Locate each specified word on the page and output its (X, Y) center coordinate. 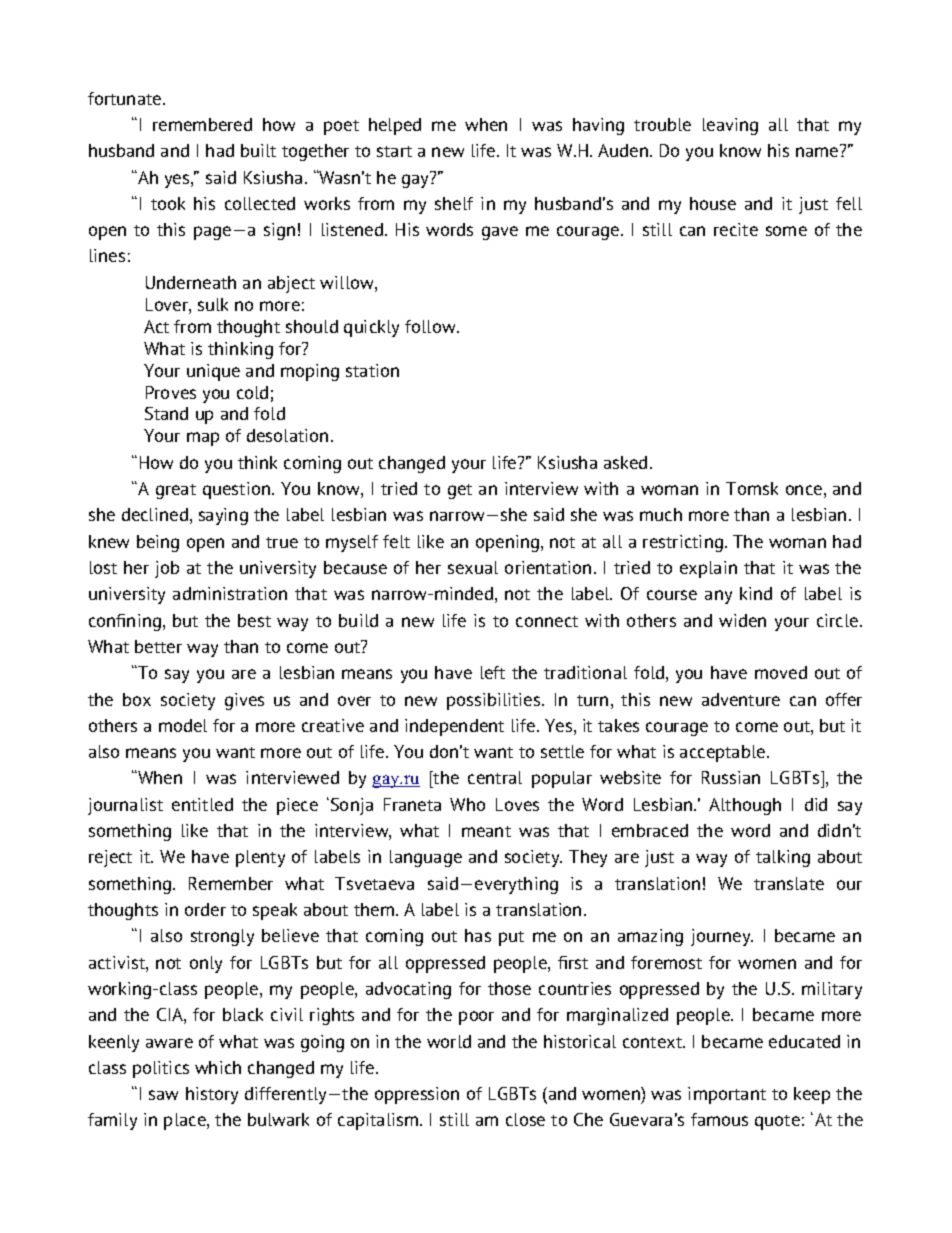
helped (395, 126)
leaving (730, 126)
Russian (731, 777)
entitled (202, 804)
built (258, 150)
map (203, 439)
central (495, 777)
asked (625, 462)
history (212, 1095)
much (661, 514)
